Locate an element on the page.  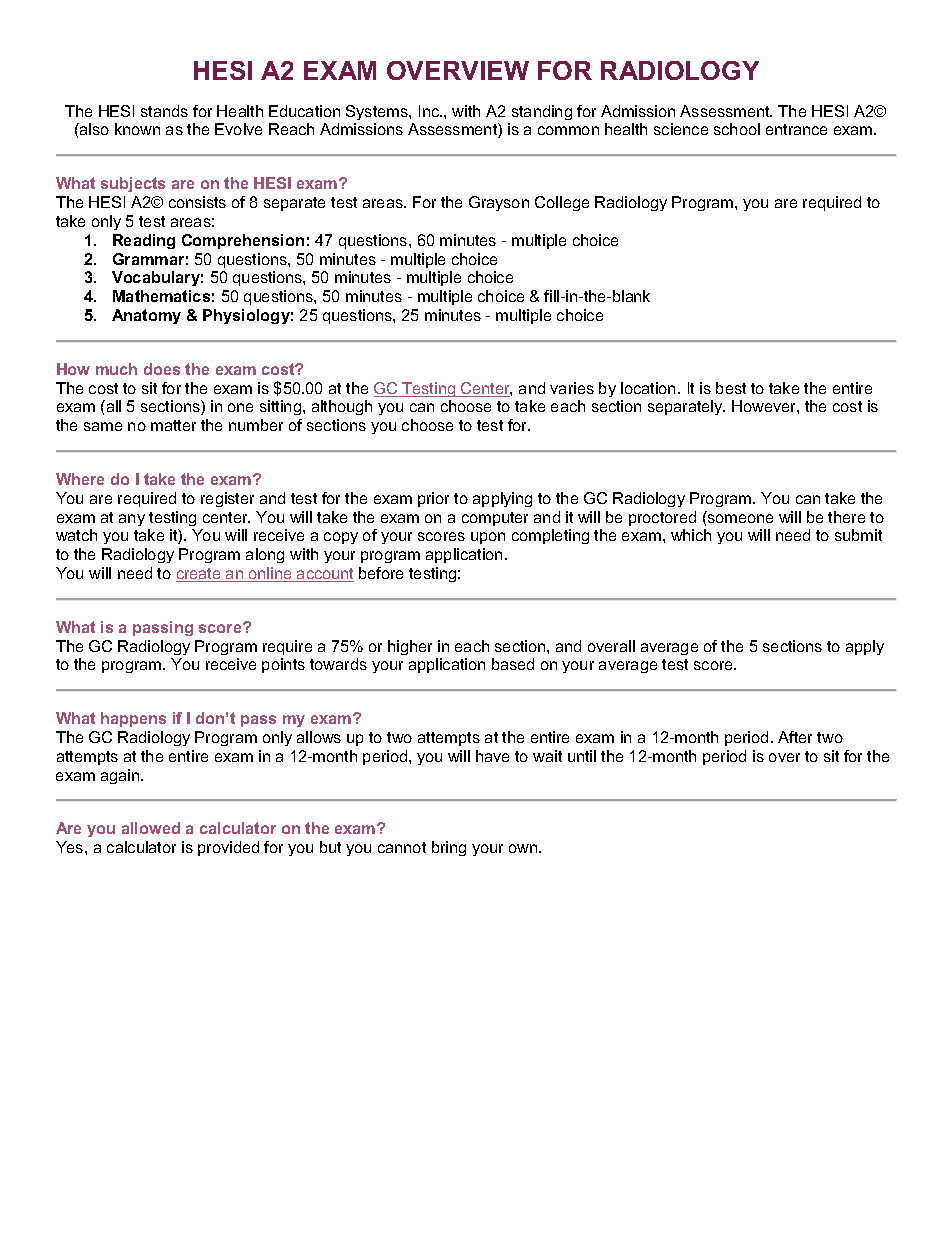
register is located at coordinates (227, 499).
